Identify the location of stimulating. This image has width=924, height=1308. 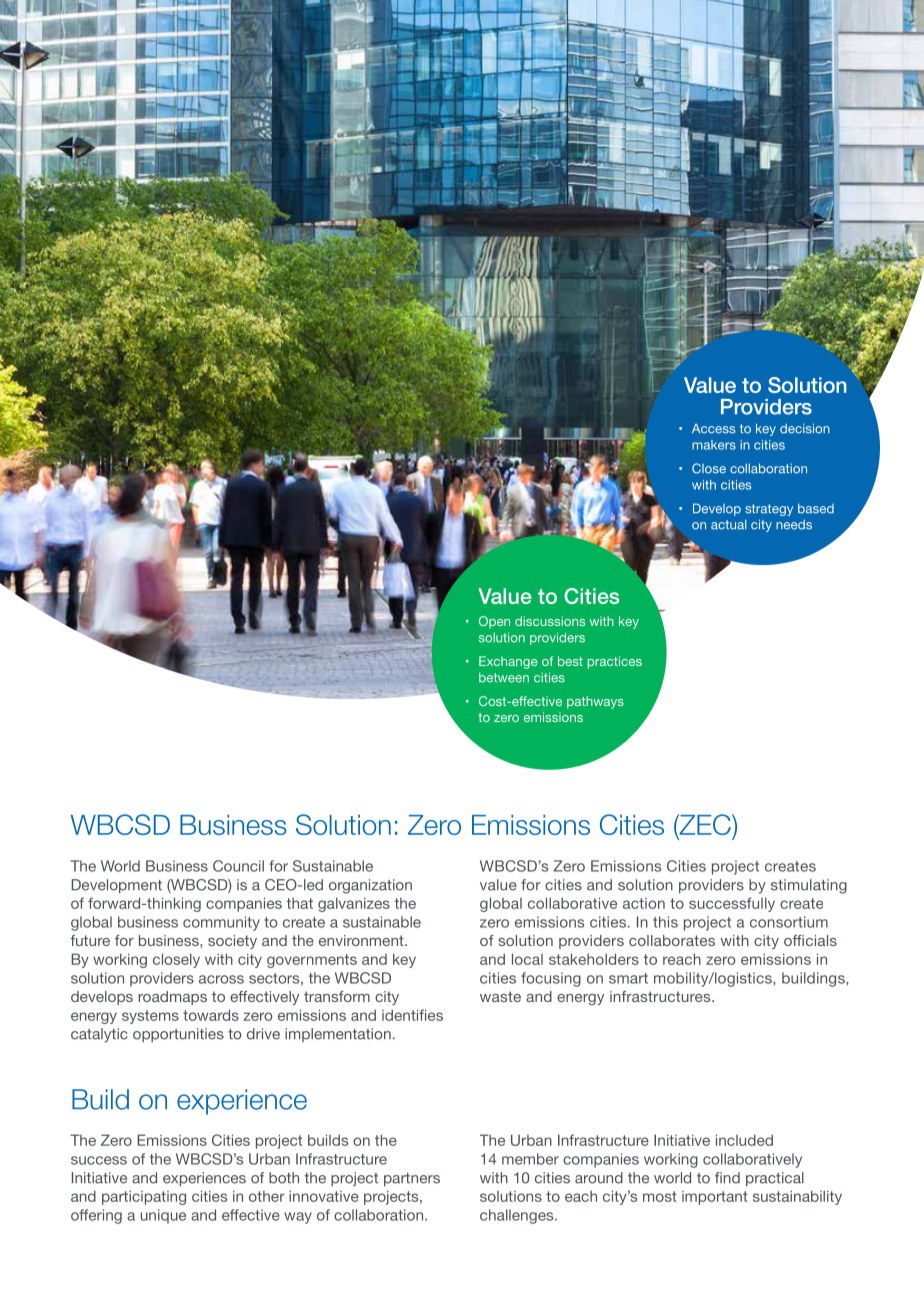
(809, 886).
